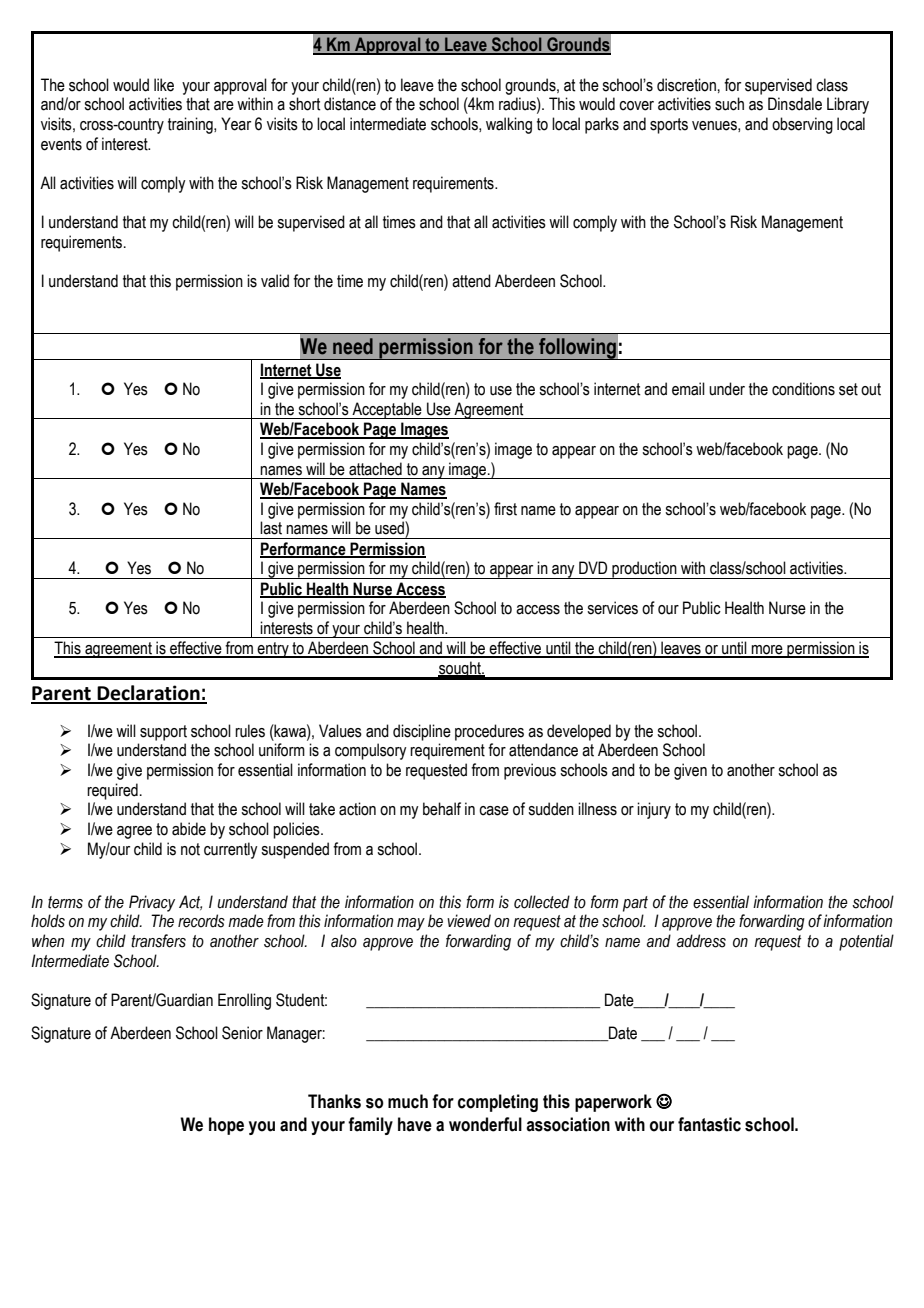 This screenshot has width=924, height=1308. I want to click on Acceptable, so click(387, 410).
